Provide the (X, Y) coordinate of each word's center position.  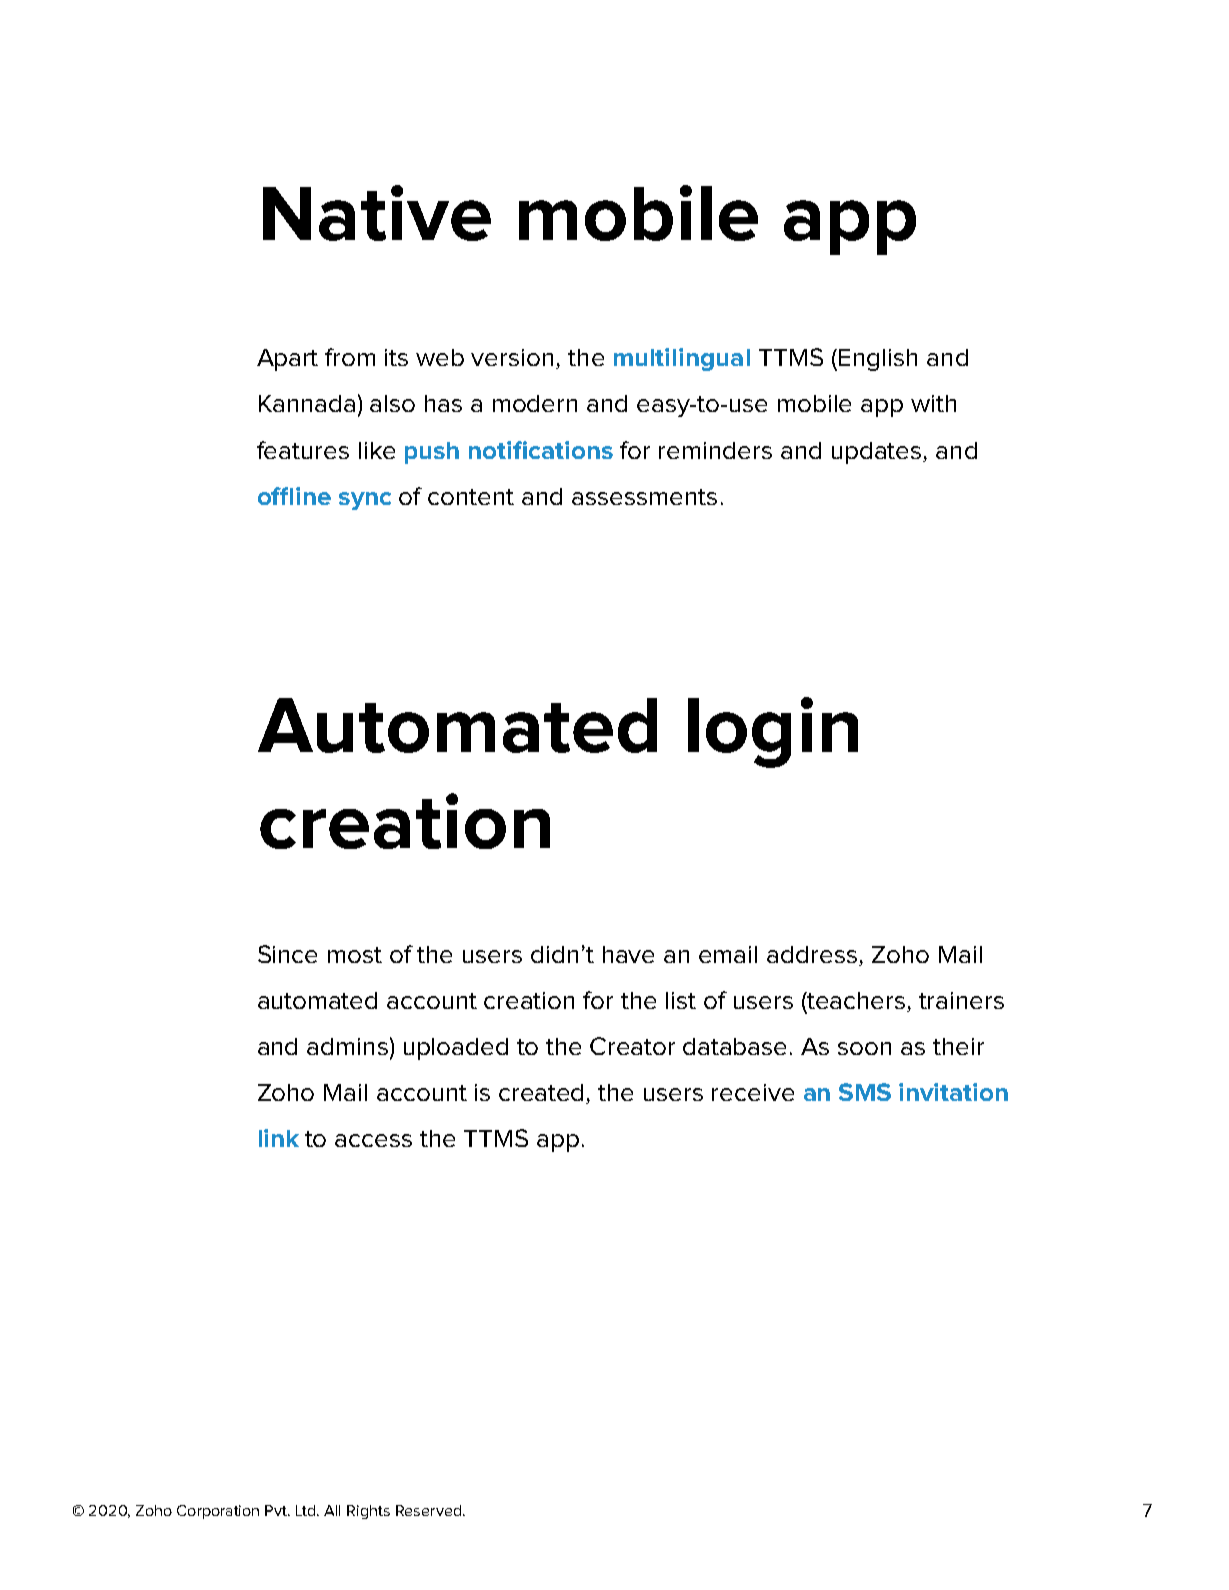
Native (377, 213)
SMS (865, 1092)
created (543, 1094)
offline (294, 496)
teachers (855, 1000)
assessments (644, 497)
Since (287, 954)
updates (878, 453)
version (512, 357)
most (355, 955)
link (279, 1138)
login (773, 732)
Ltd (307, 1510)
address (812, 954)
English (878, 360)
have (628, 954)
